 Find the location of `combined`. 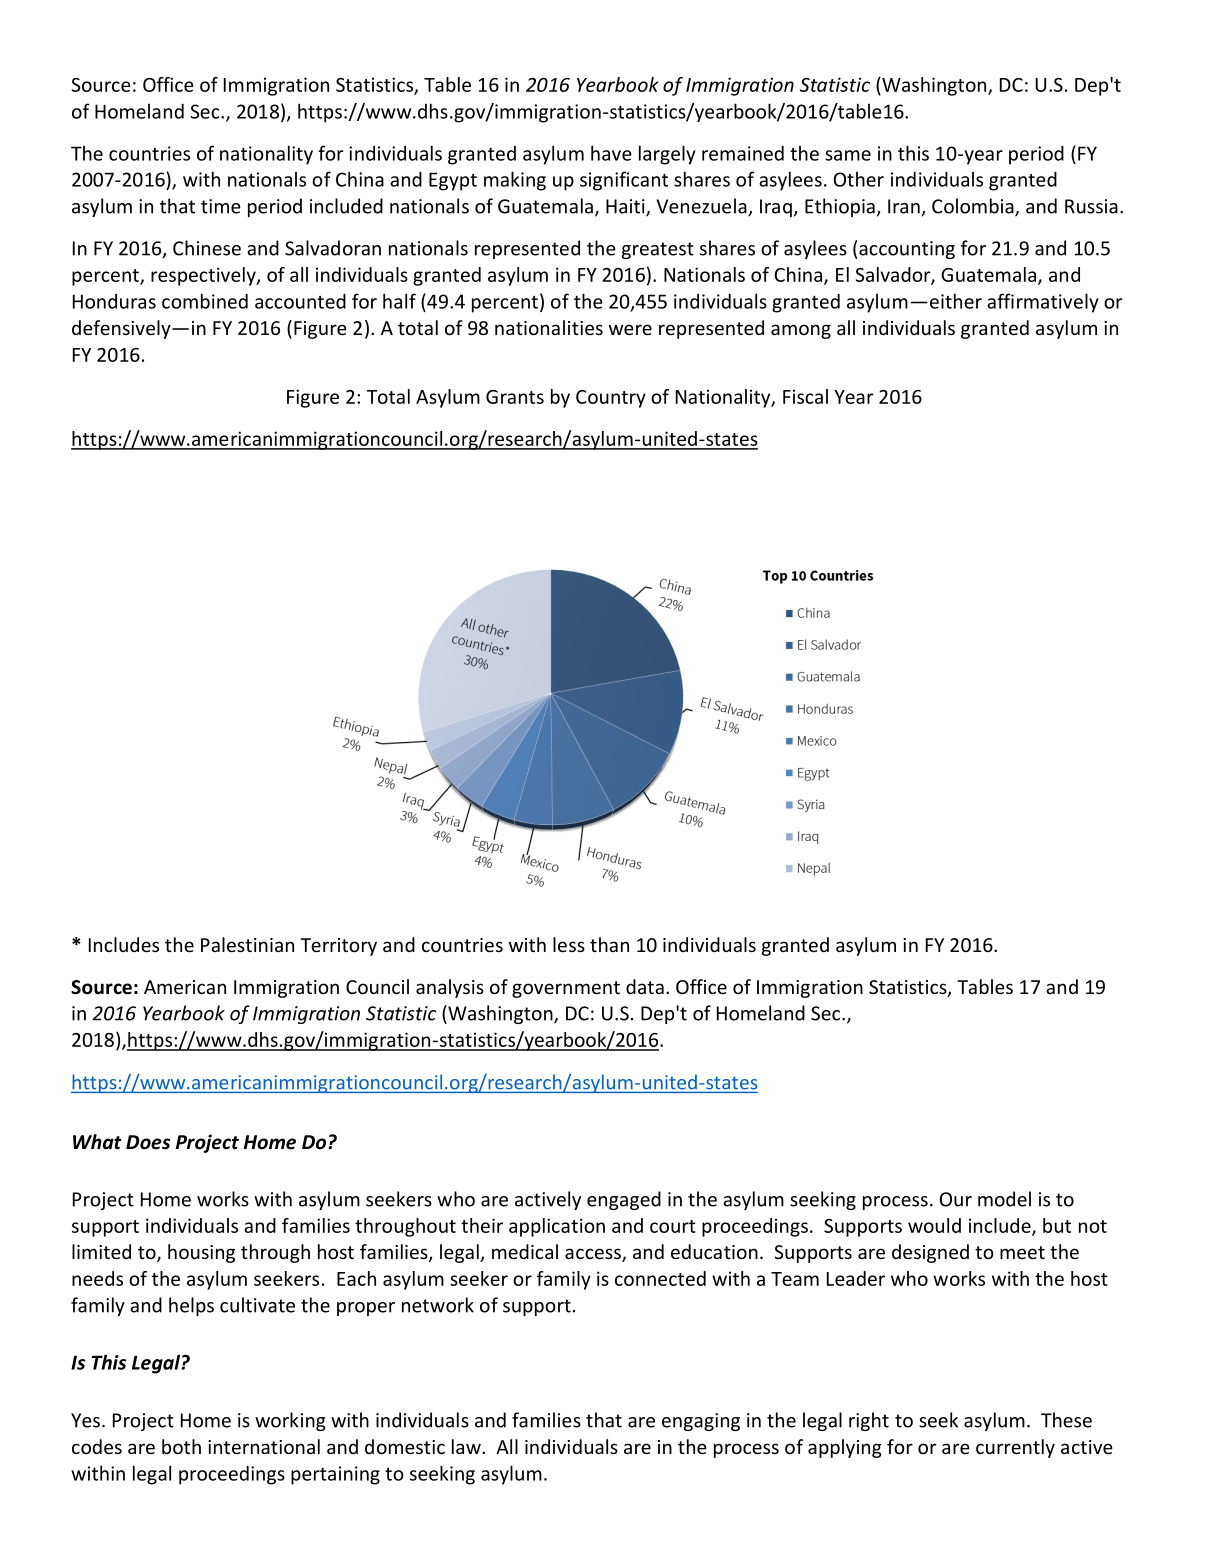

combined is located at coordinates (205, 301).
